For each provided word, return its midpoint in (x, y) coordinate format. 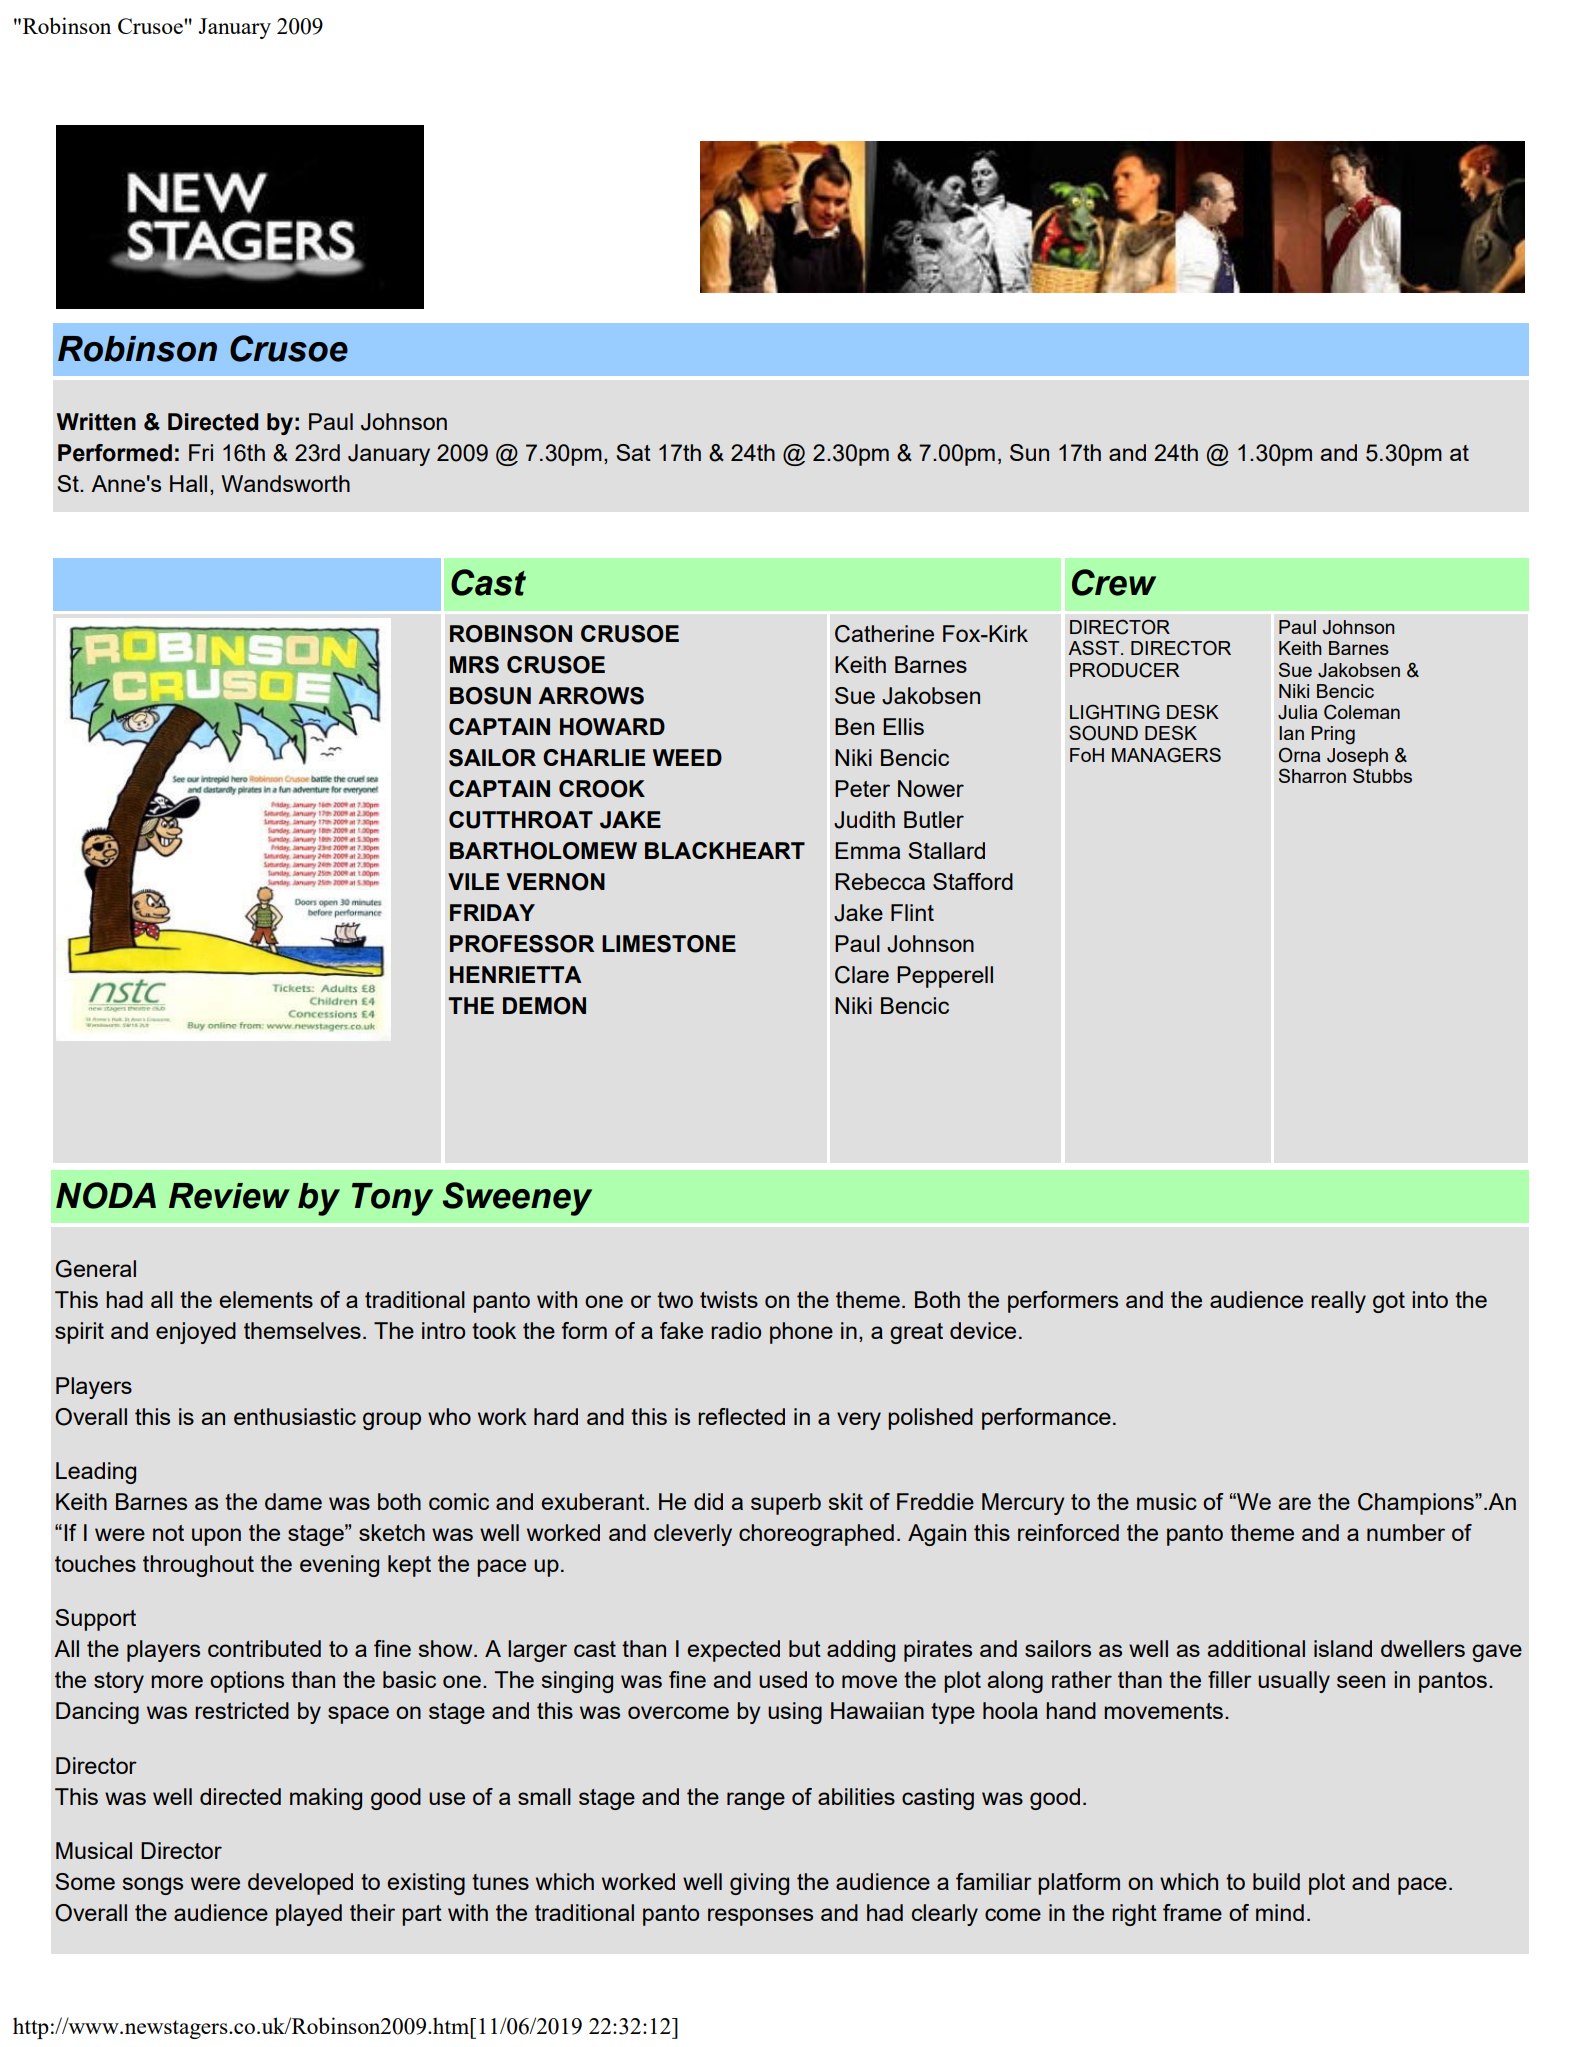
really (1338, 1302)
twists (729, 1299)
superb (786, 1504)
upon (216, 1537)
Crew (1114, 582)
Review (229, 1196)
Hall (188, 483)
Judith (864, 820)
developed (300, 1884)
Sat (633, 452)
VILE (473, 881)
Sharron (1312, 775)
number (1406, 1532)
